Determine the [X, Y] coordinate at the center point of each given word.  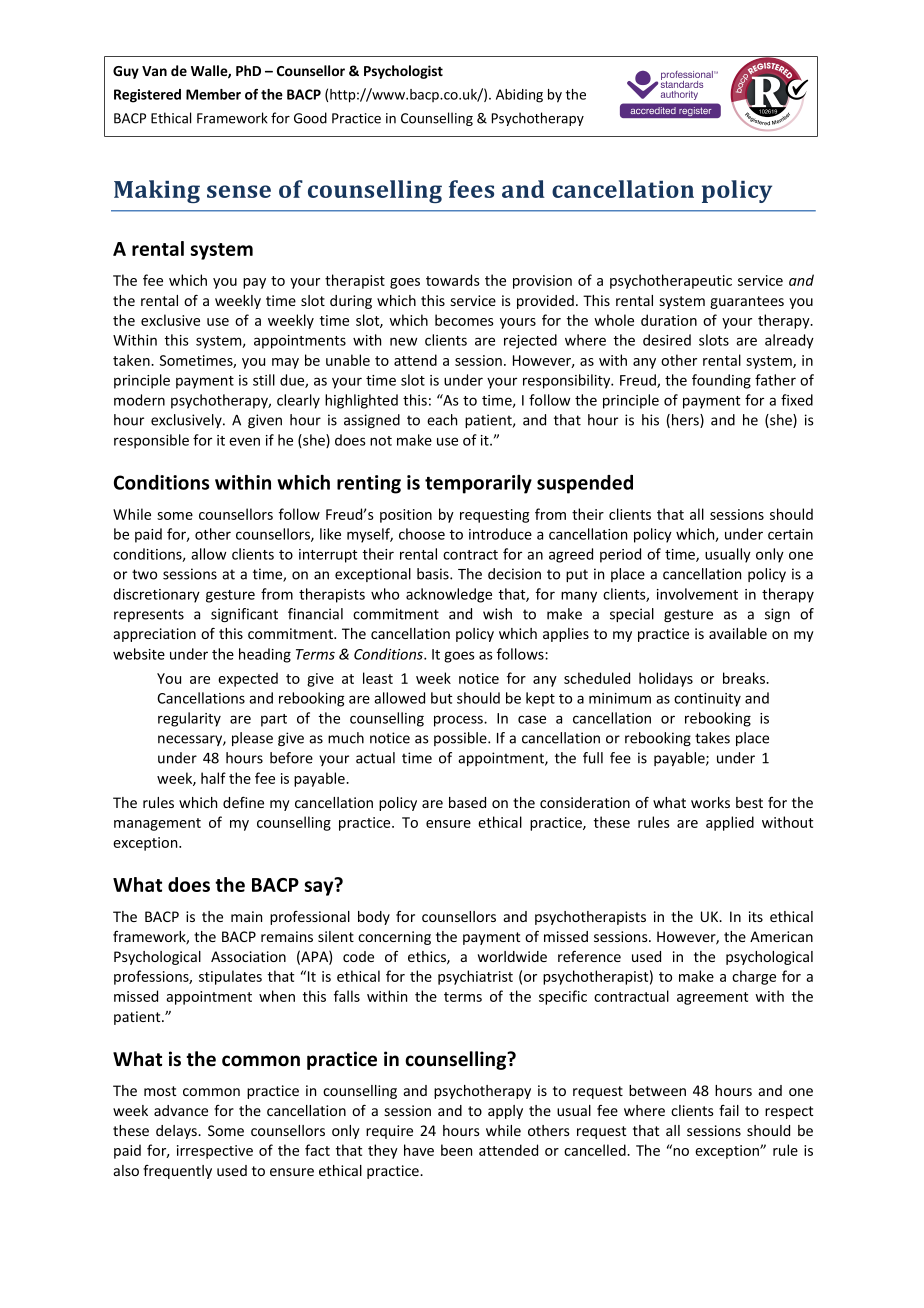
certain [790, 534]
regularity [189, 719]
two [144, 574]
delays [177, 1132]
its [756, 916]
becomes [464, 320]
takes [712, 738]
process [459, 721]
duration [669, 320]
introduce [500, 534]
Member [213, 94]
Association [248, 956]
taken [132, 360]
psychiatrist [475, 977]
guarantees [747, 302]
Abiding [519, 96]
